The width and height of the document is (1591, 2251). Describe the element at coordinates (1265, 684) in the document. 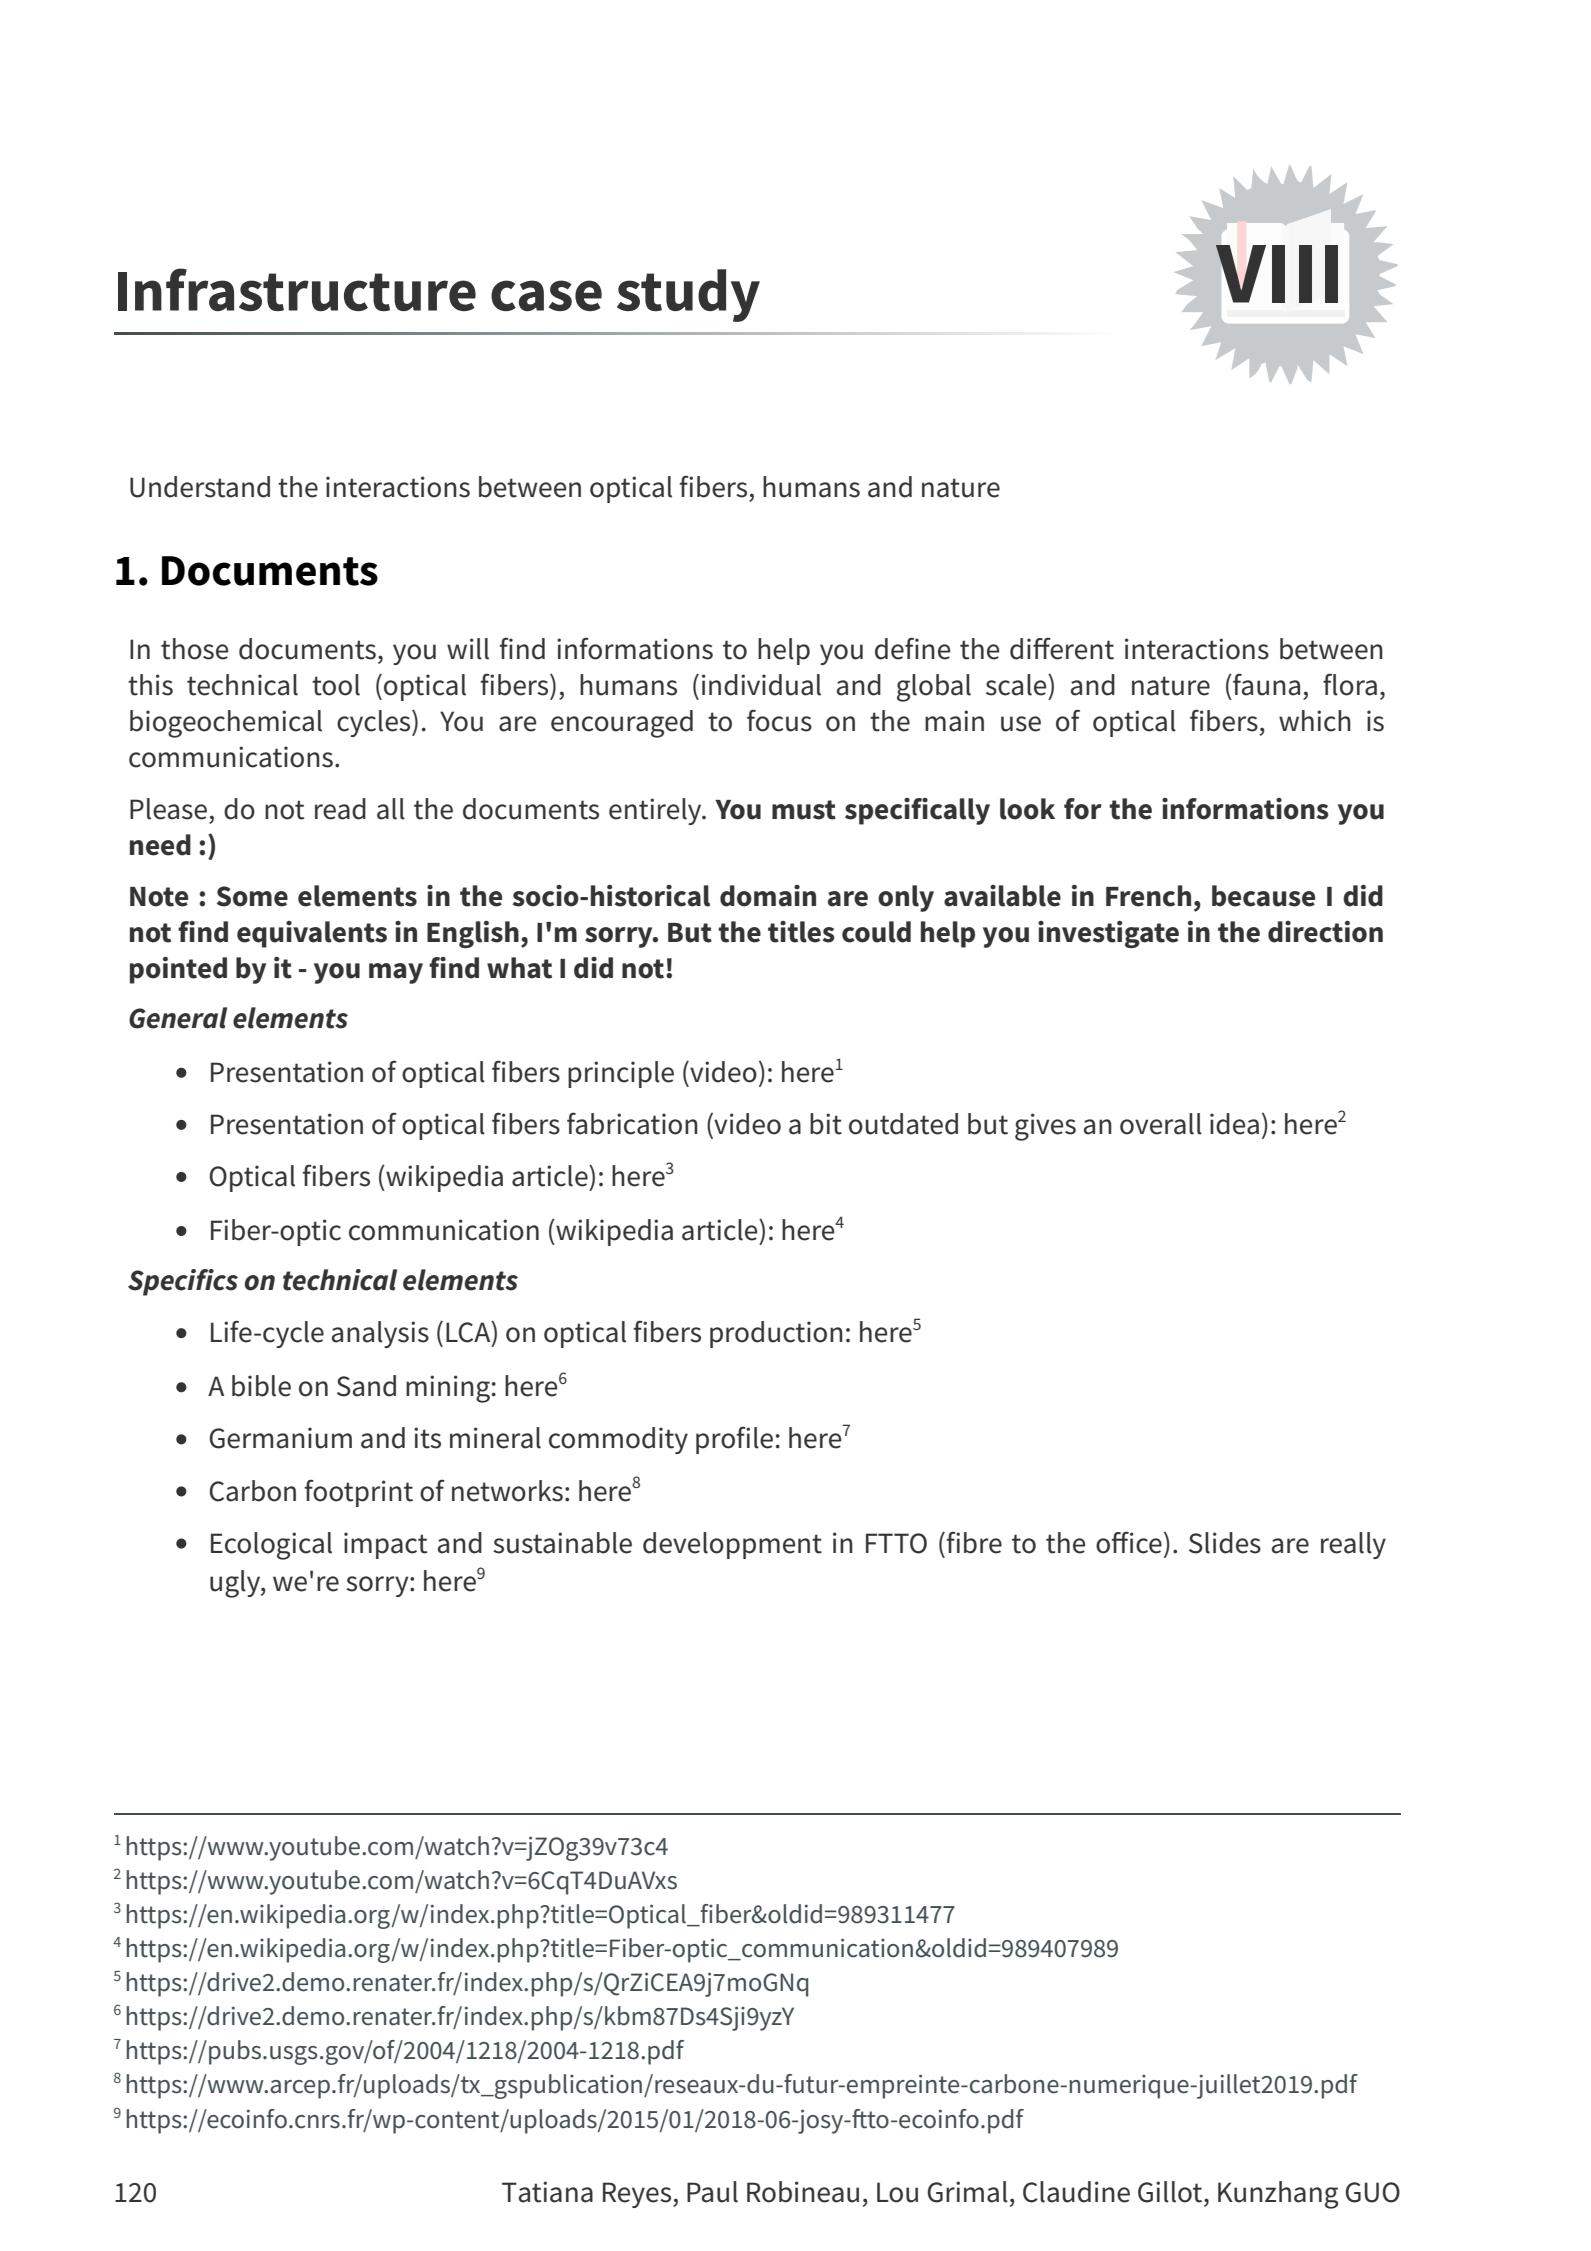

I see `fauna` at that location.
